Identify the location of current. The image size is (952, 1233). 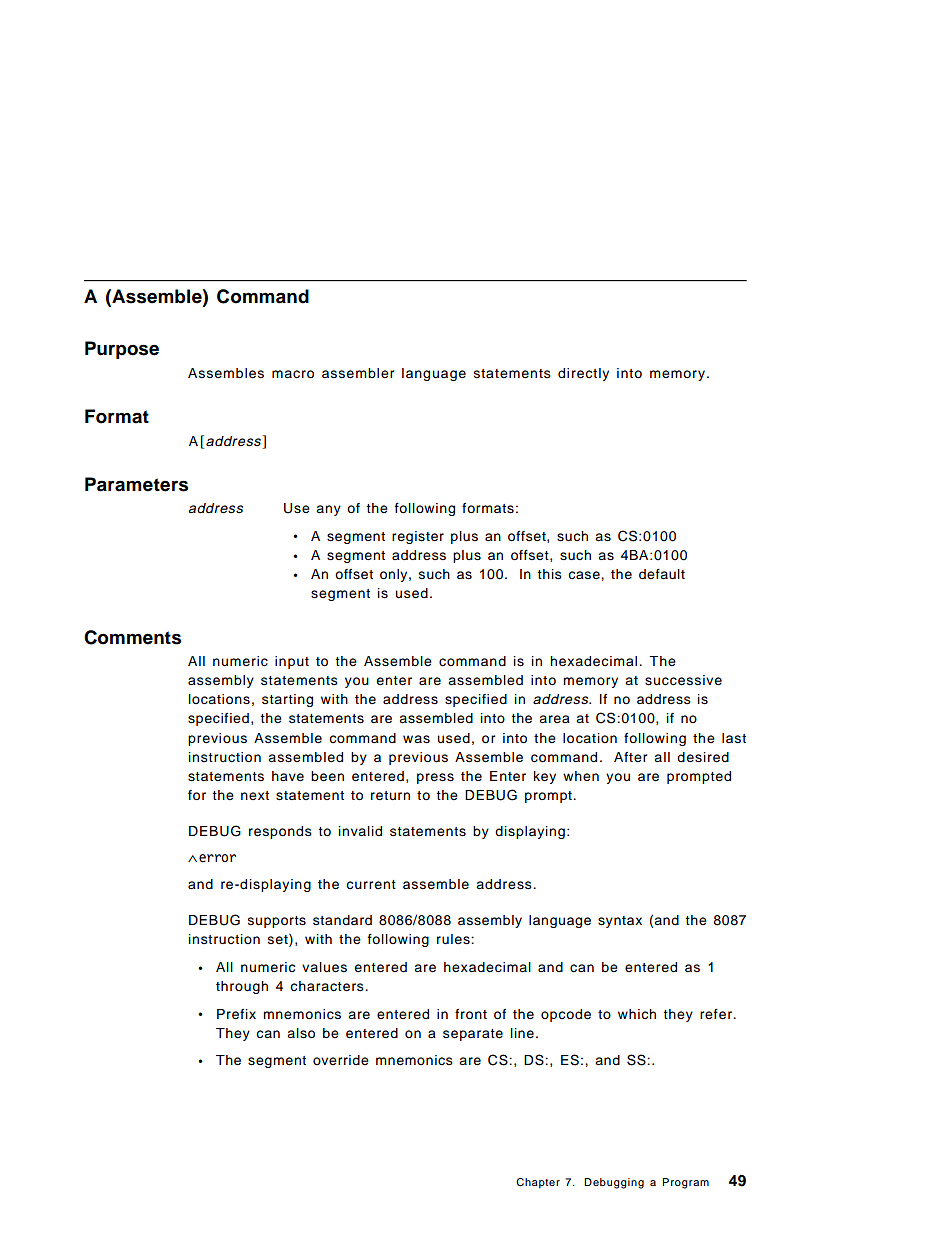
(371, 884).
